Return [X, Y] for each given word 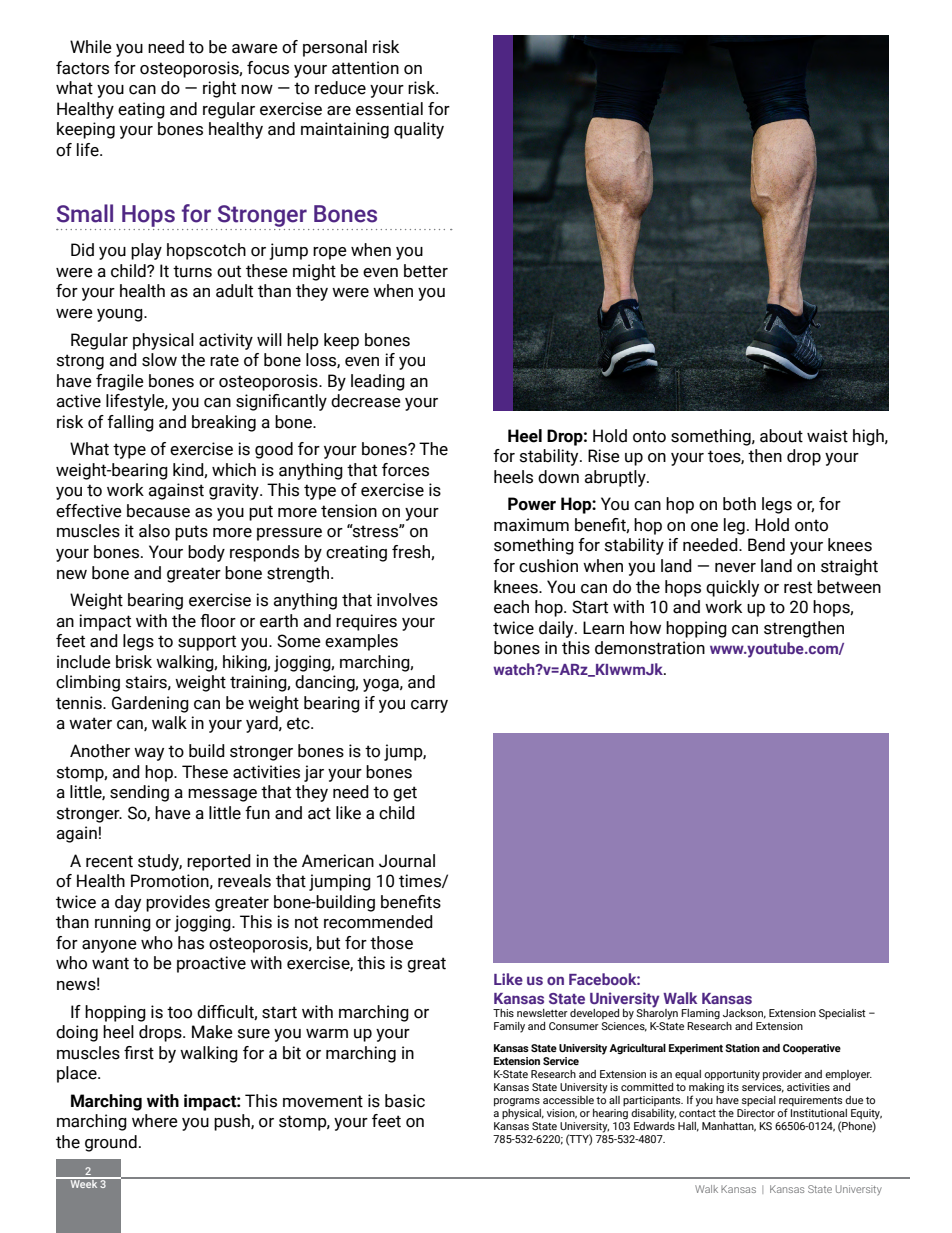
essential [389, 109]
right [219, 89]
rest [798, 587]
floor [218, 621]
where [155, 1121]
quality [419, 130]
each [511, 607]
